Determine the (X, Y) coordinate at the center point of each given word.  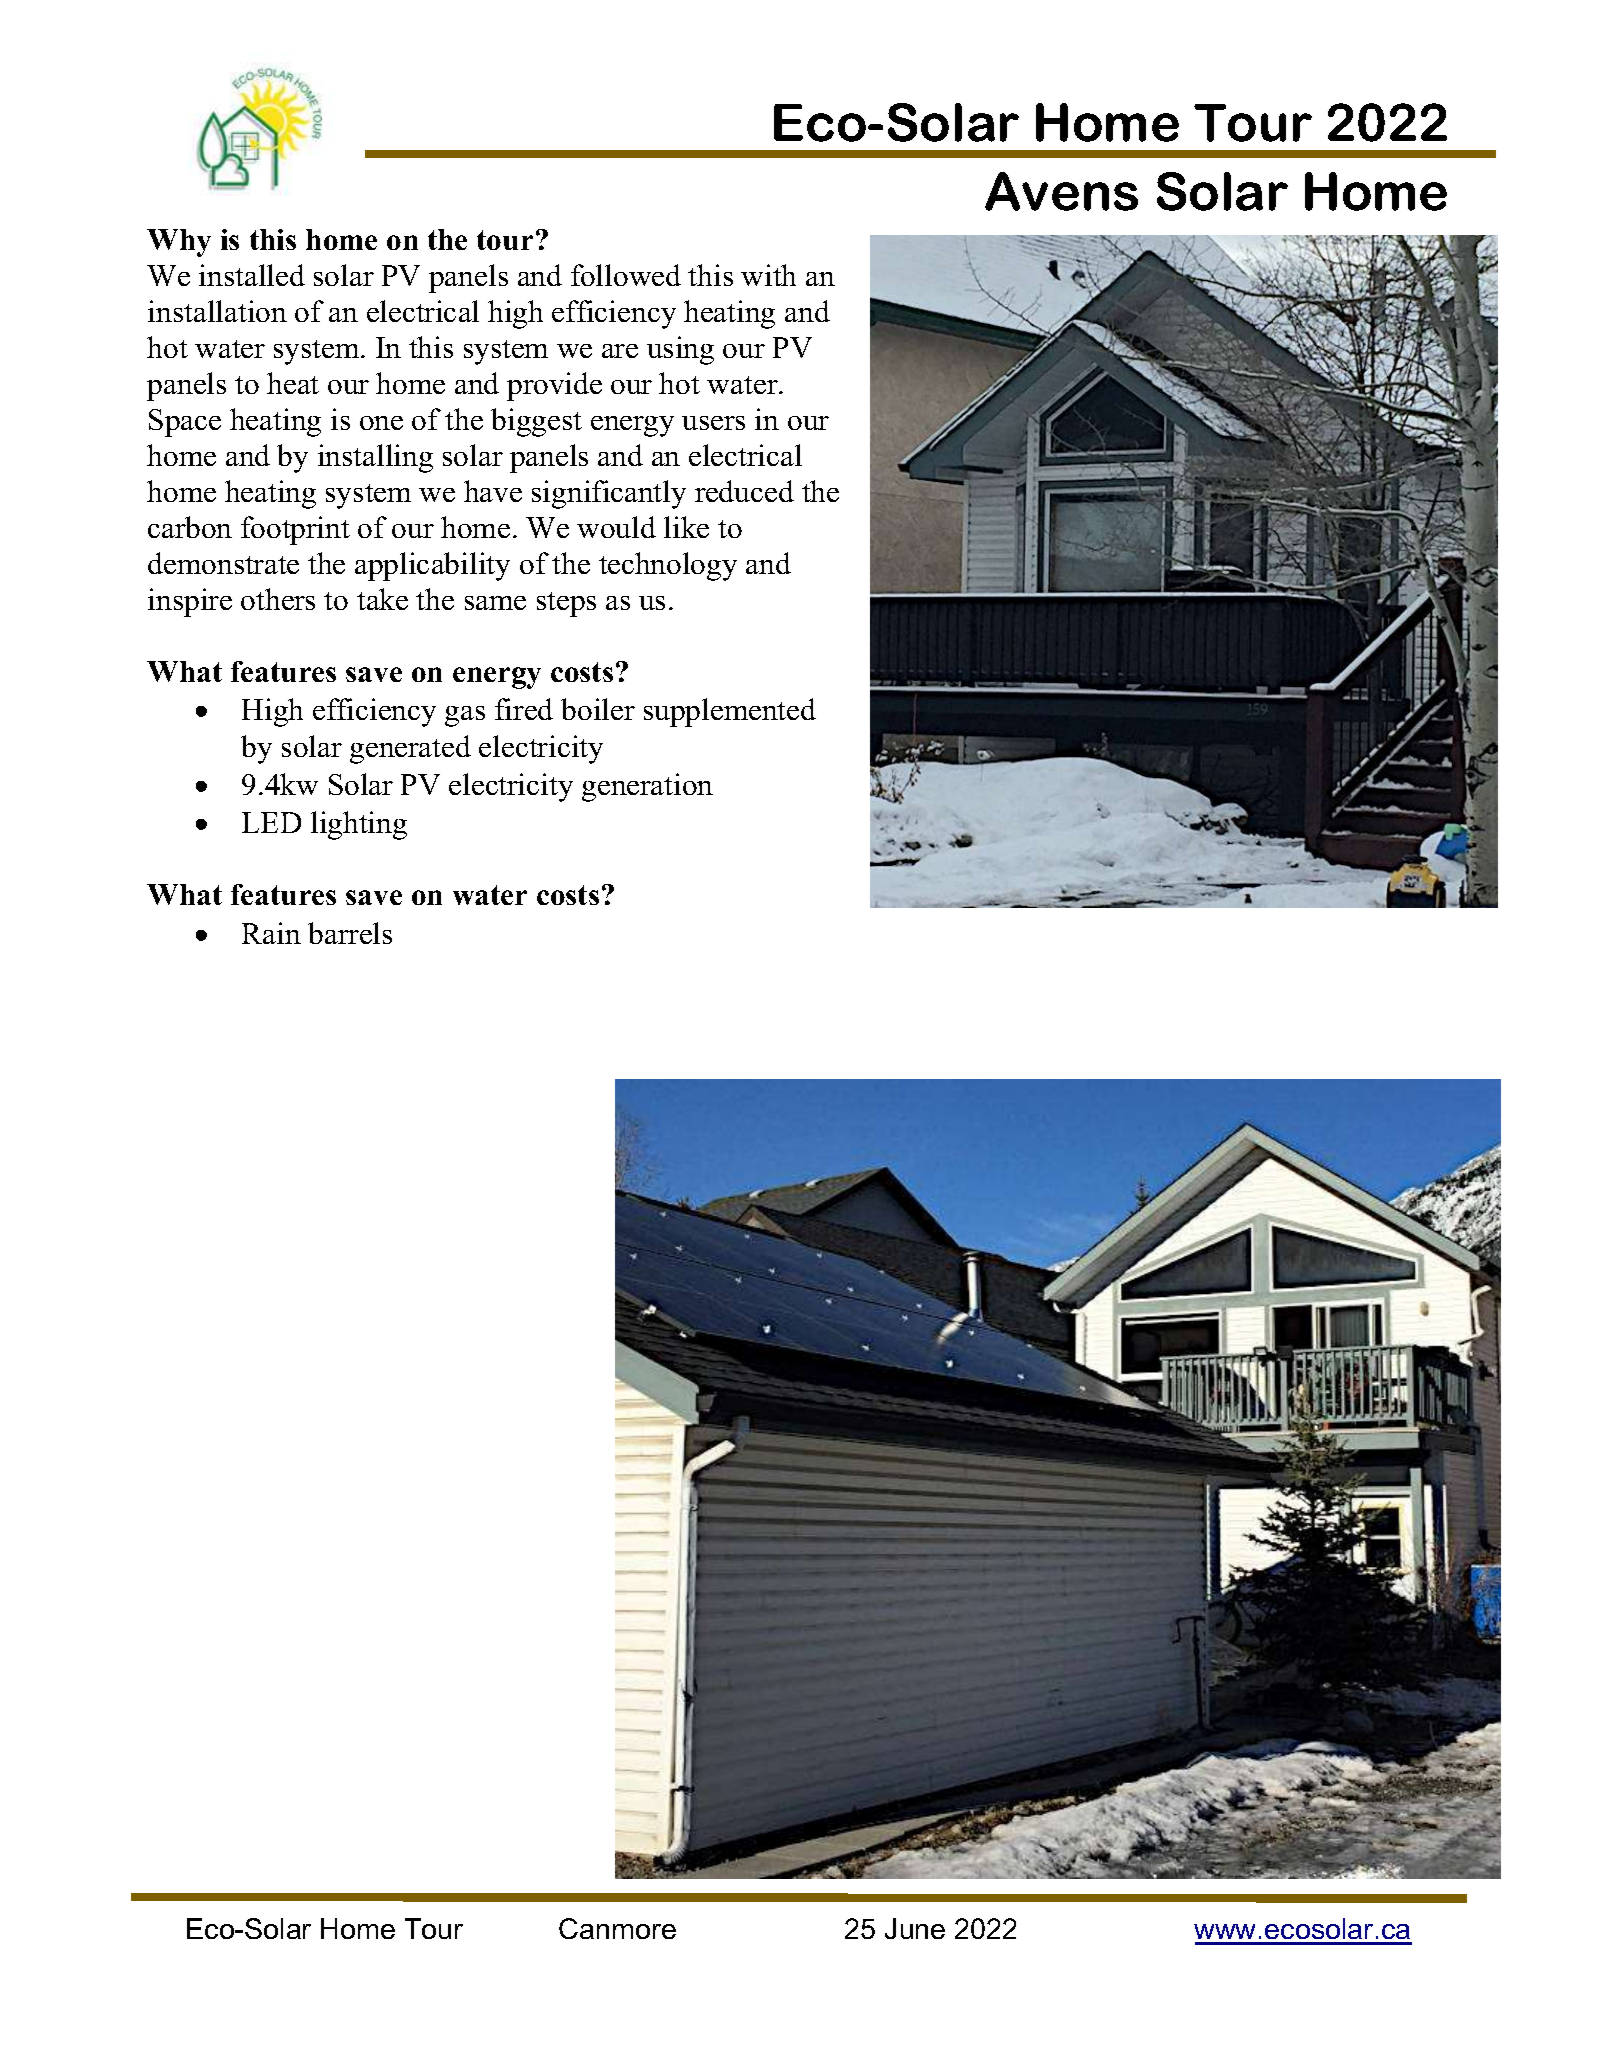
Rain (271, 933)
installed (252, 275)
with (768, 275)
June (915, 1928)
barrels (350, 933)
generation (647, 787)
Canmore (617, 1928)
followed (626, 275)
